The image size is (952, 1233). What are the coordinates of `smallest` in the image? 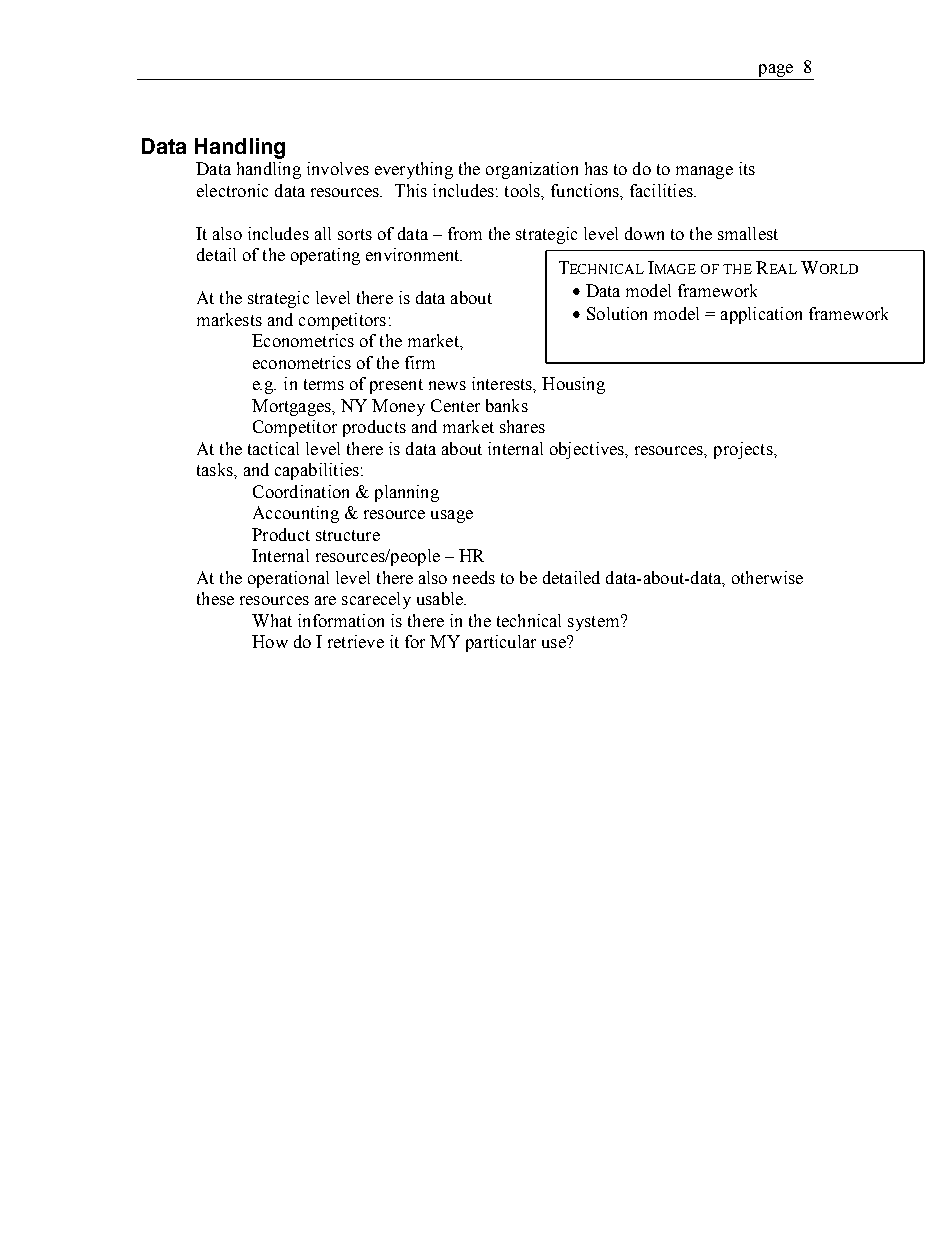 It's located at (748, 233).
